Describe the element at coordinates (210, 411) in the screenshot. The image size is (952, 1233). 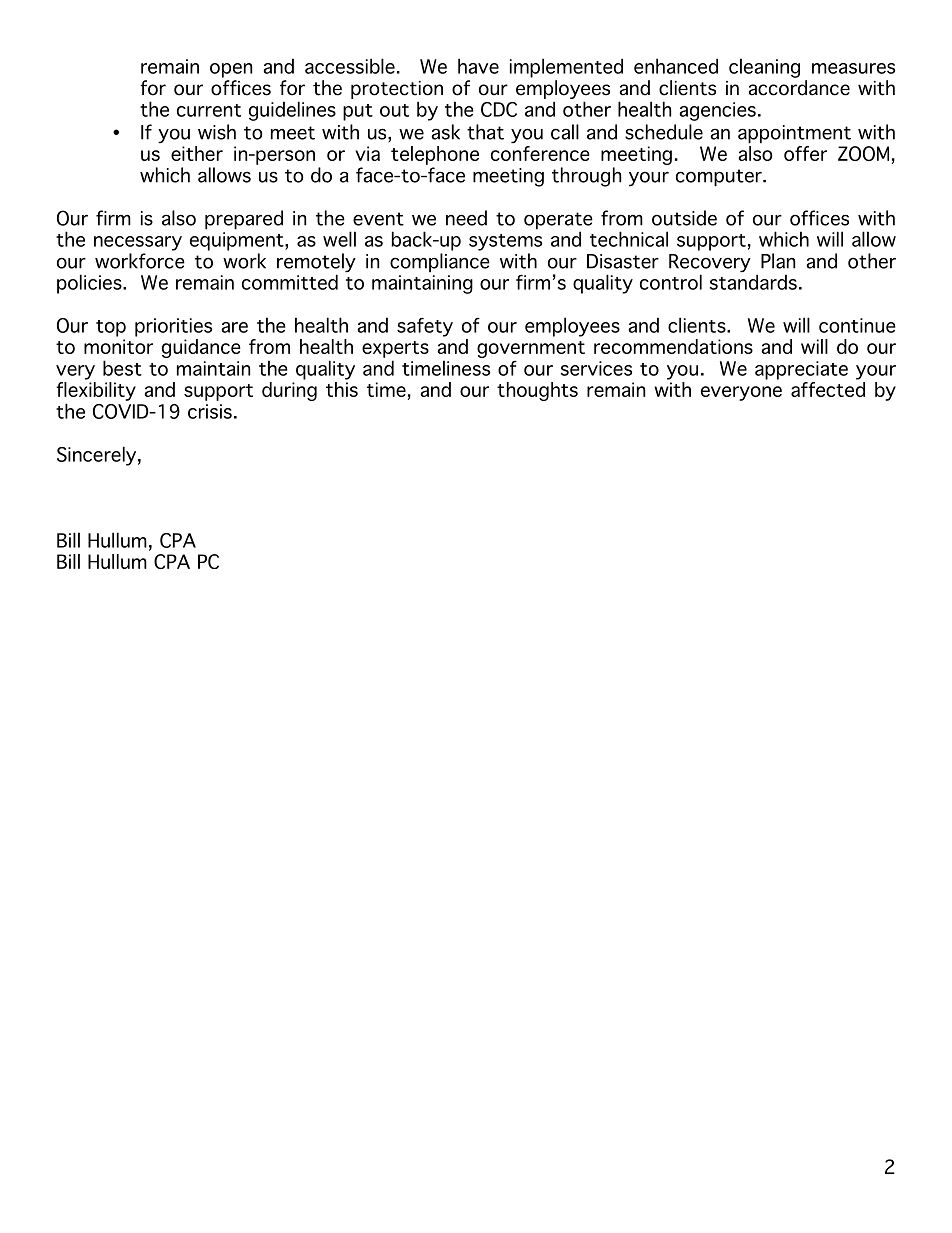
I see `crisis` at that location.
